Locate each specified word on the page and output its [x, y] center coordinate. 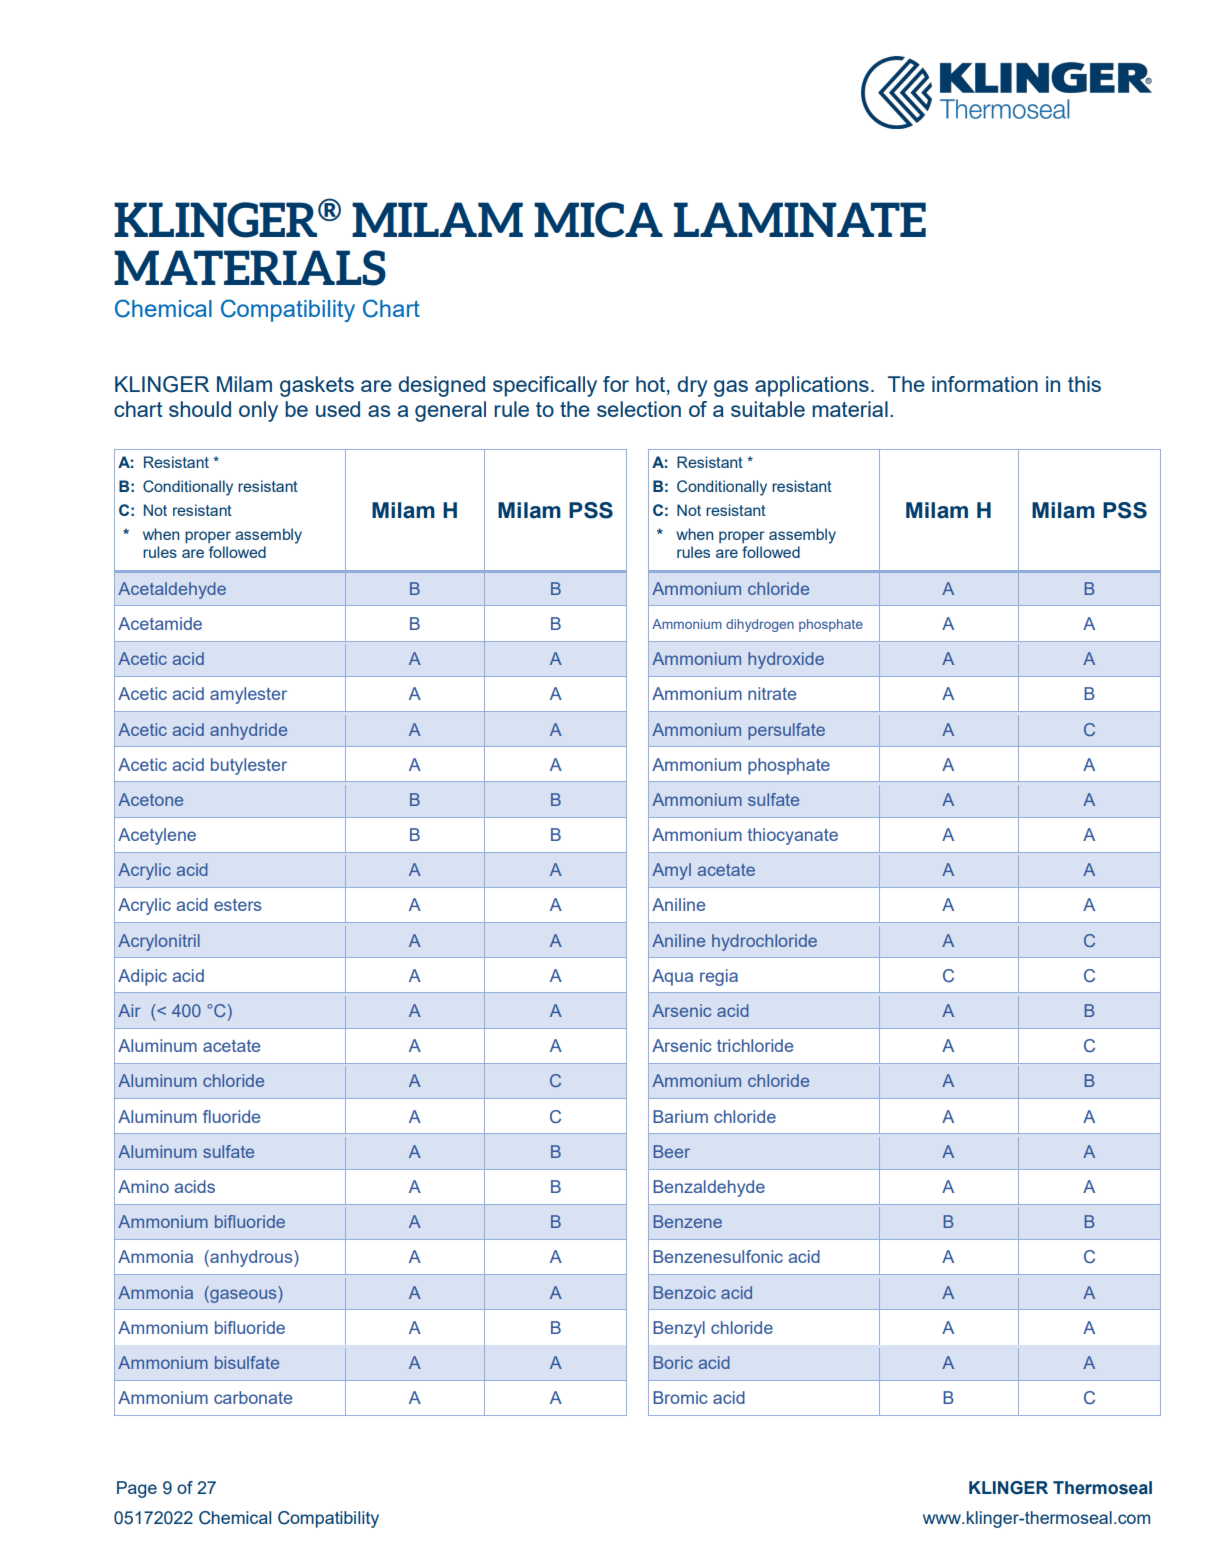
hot [650, 384]
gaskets [317, 386]
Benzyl [679, 1329]
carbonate [253, 1397]
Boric [673, 1362]
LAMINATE [800, 219]
